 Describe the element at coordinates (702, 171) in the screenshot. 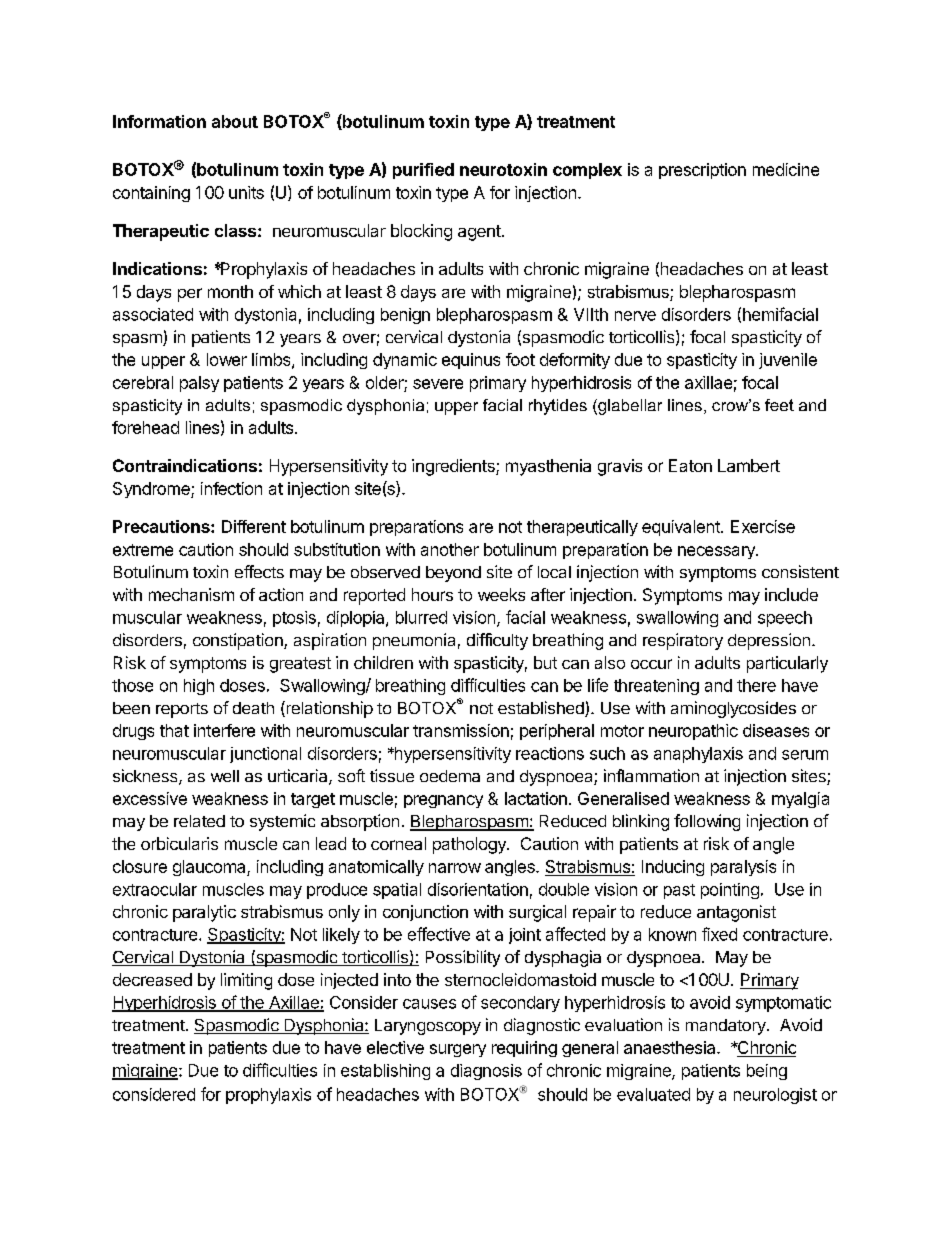

I see `prescription` at that location.
